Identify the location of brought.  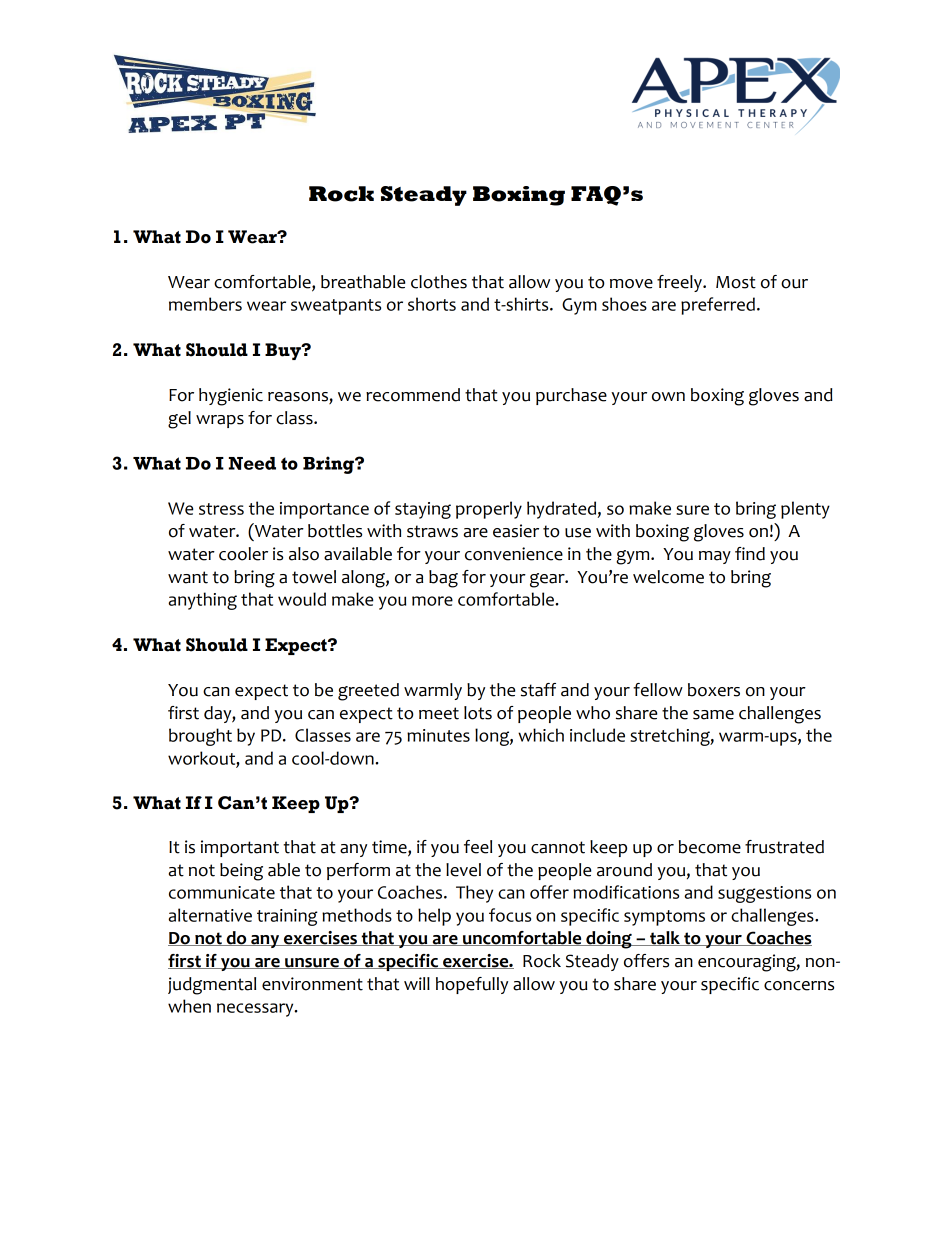
(200, 737).
